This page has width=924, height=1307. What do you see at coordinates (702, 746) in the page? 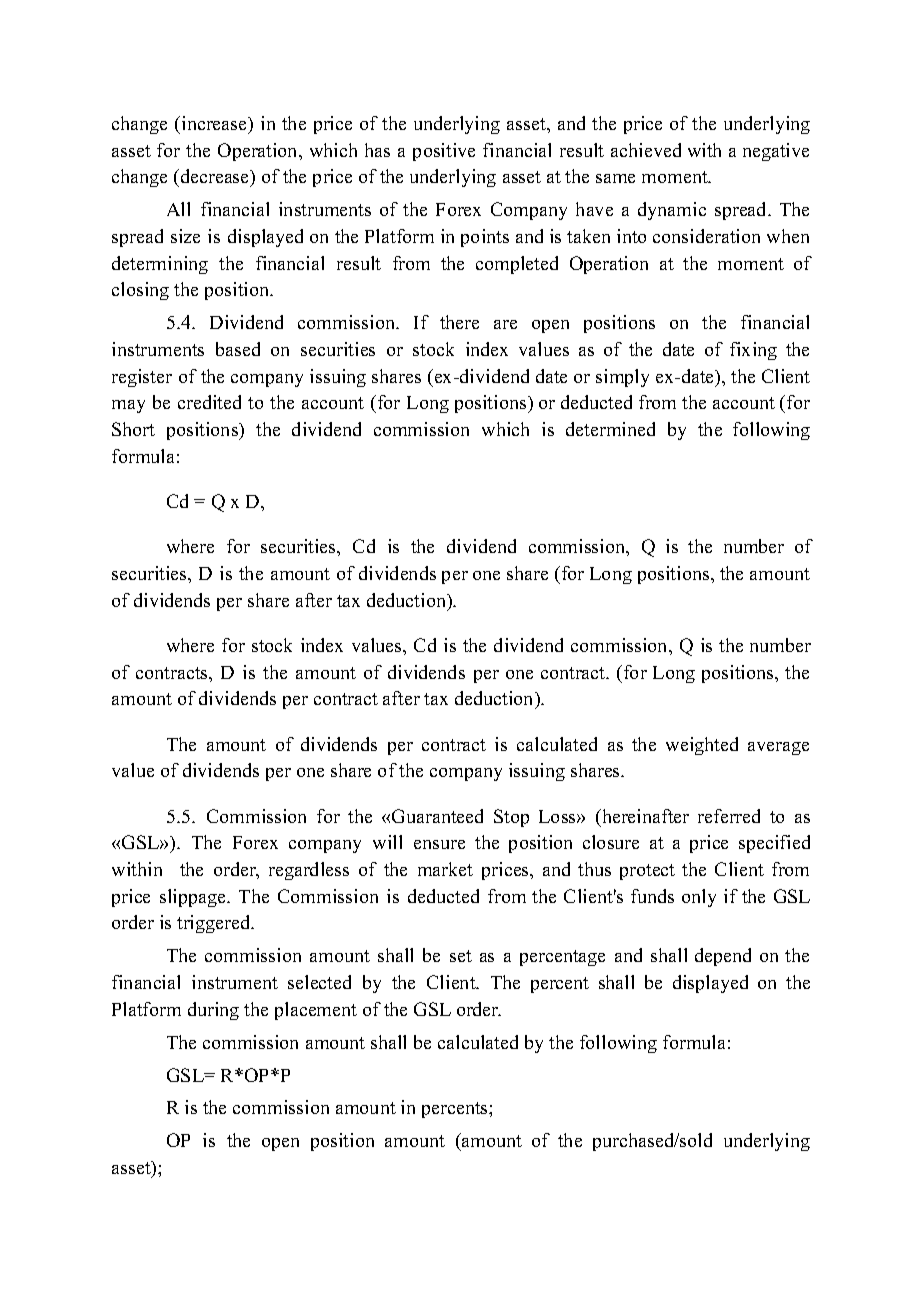
I see `weighted` at bounding box center [702, 746].
